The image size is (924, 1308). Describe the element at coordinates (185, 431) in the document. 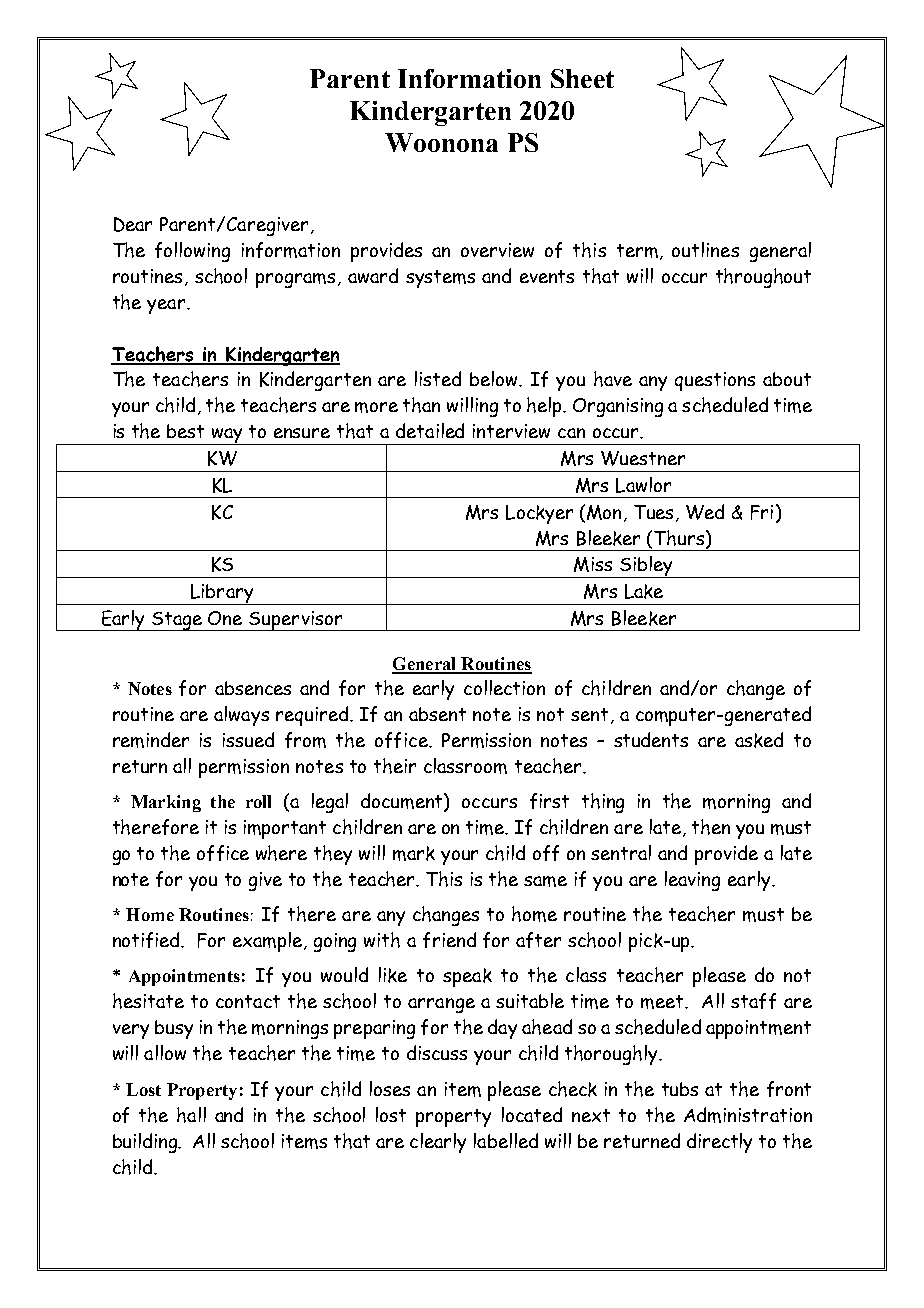

I see `best` at that location.
